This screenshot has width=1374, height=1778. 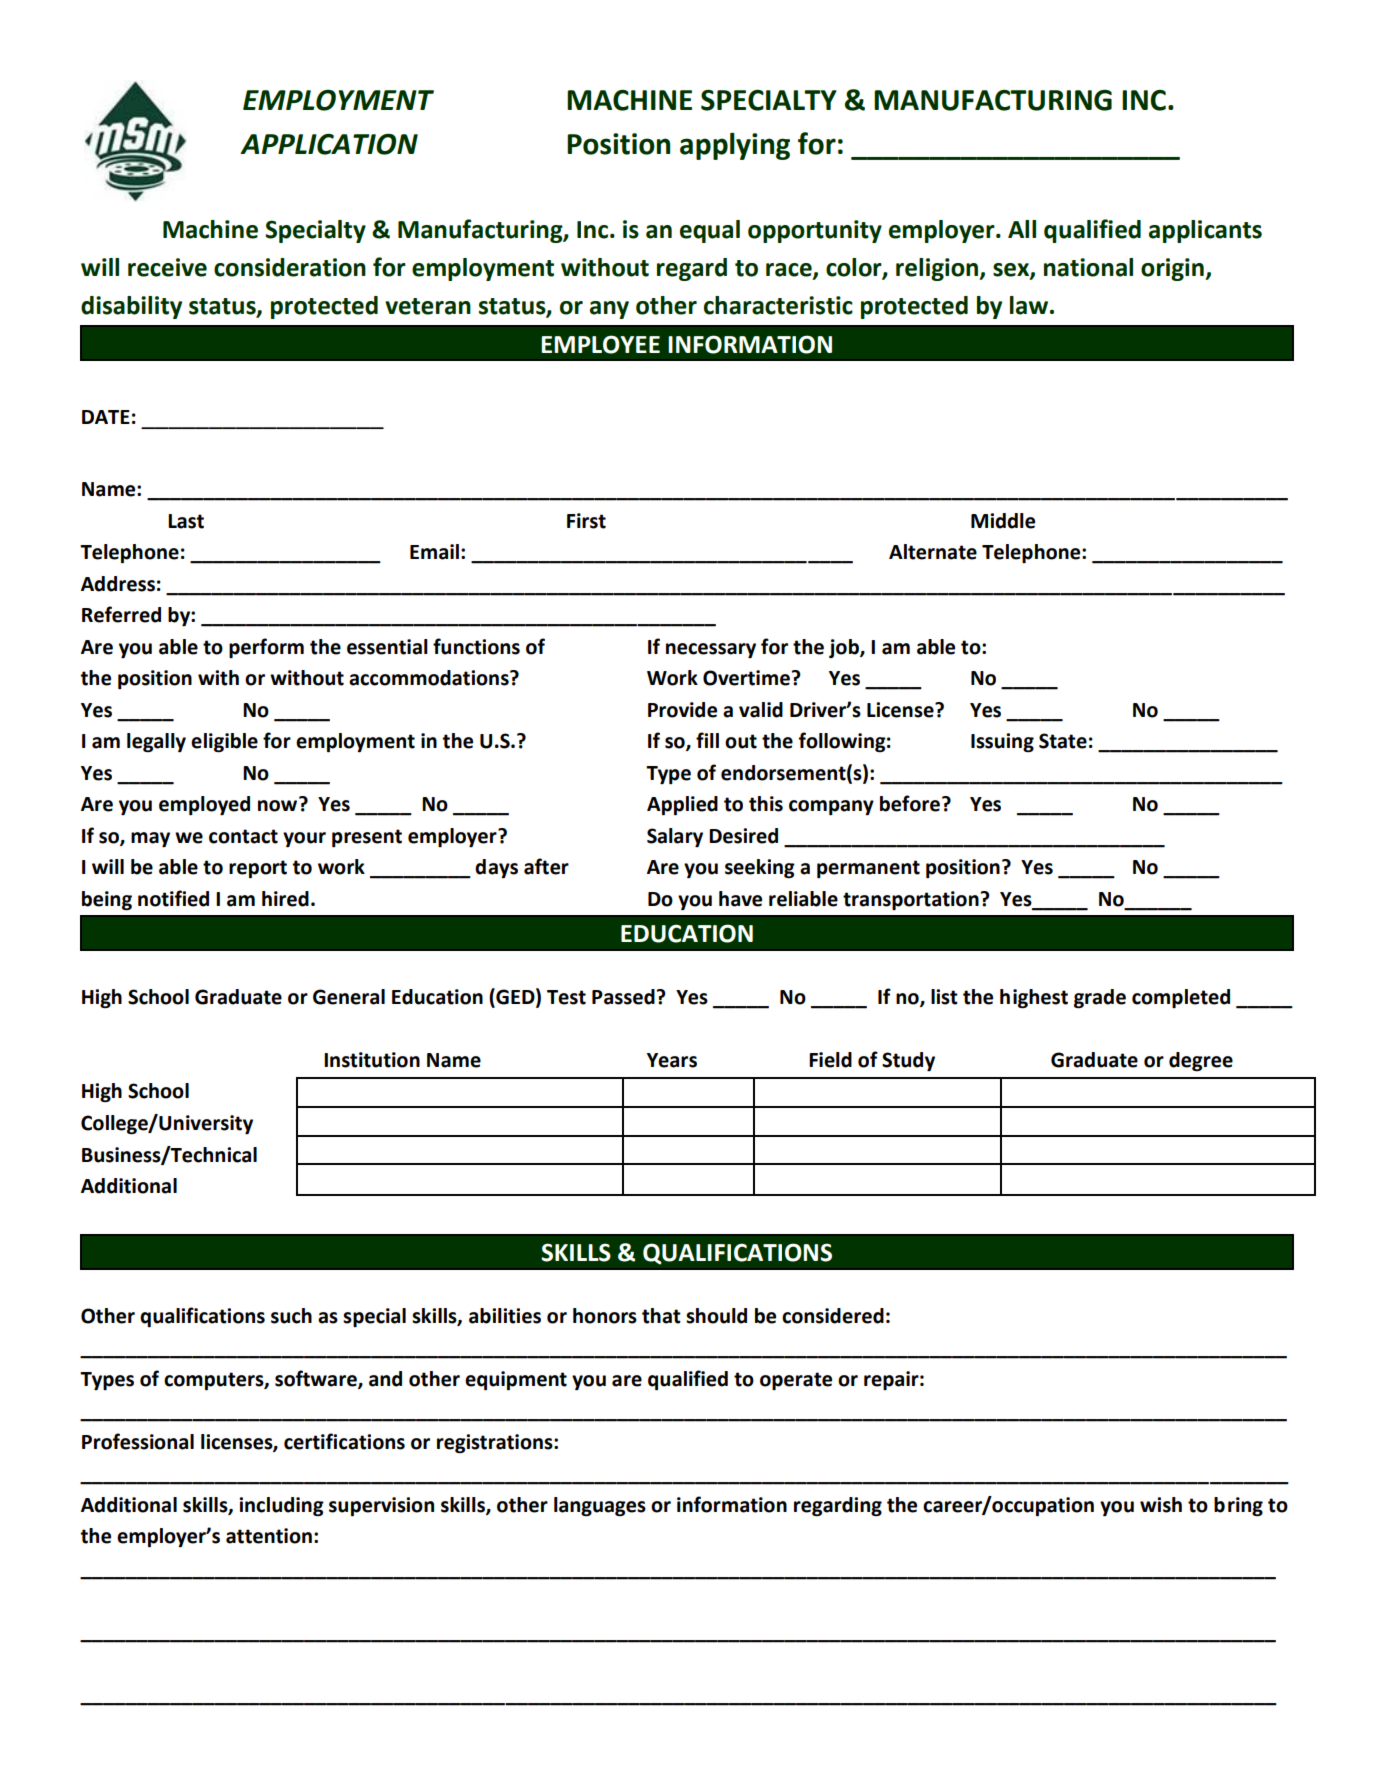 What do you see at coordinates (1205, 231) in the screenshot?
I see `applicants` at bounding box center [1205, 231].
